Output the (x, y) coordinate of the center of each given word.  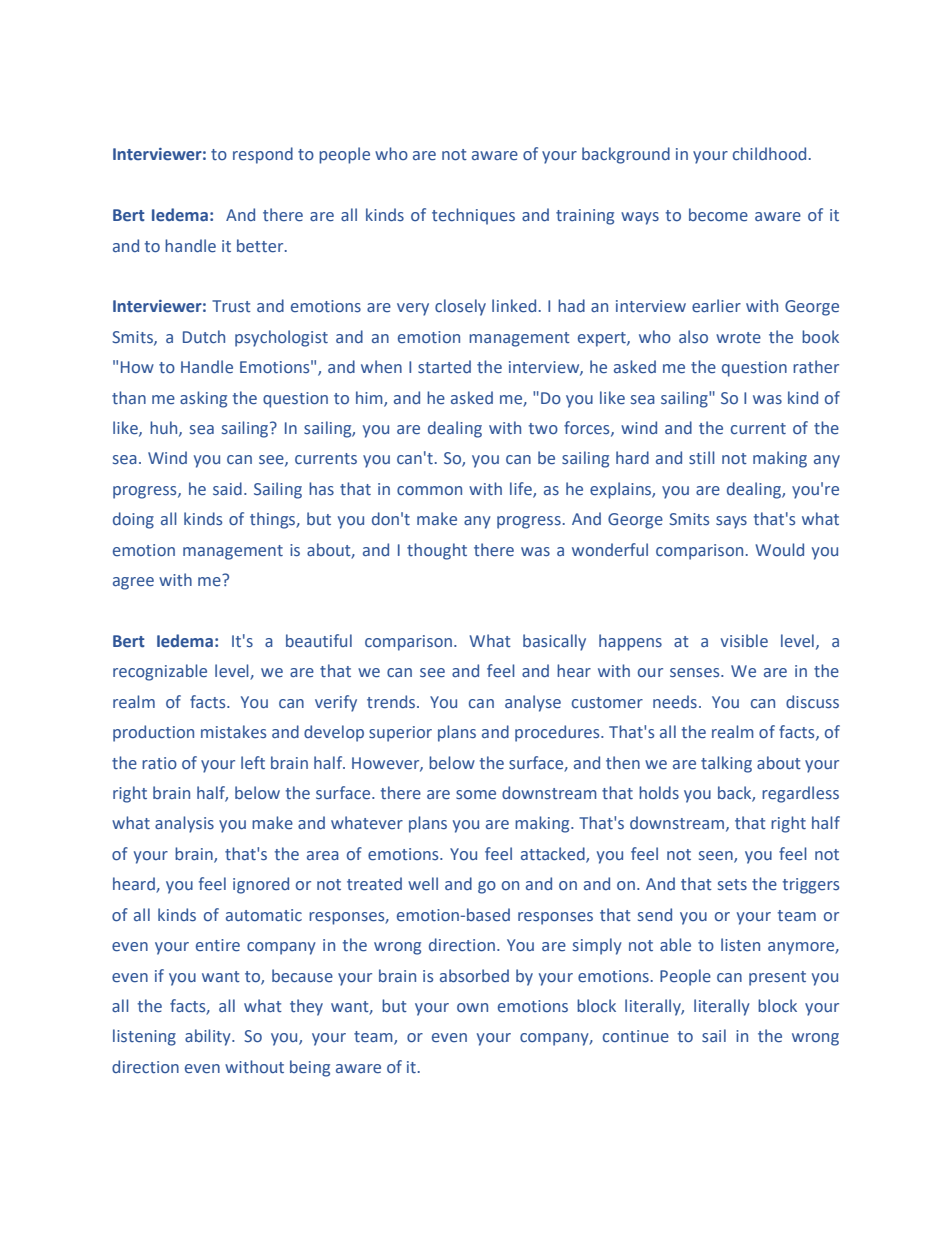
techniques (473, 216)
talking (726, 764)
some (476, 795)
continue (636, 1036)
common (429, 490)
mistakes (233, 732)
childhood (769, 153)
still (702, 457)
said (227, 488)
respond (263, 155)
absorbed (474, 975)
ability (209, 1037)
